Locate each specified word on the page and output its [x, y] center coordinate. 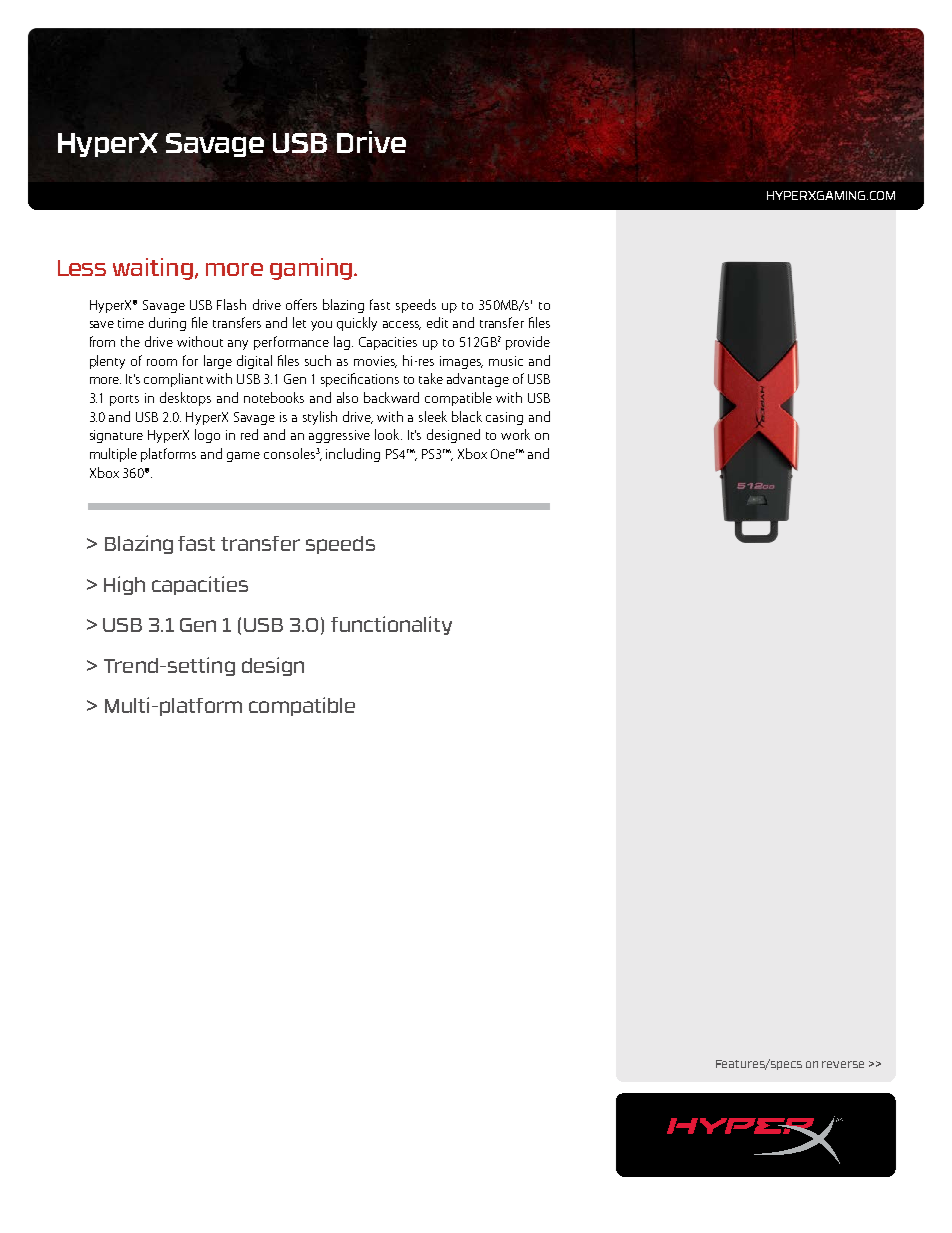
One [504, 454]
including [353, 455]
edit [437, 322]
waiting [153, 269]
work [515, 434]
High [124, 585]
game [243, 457]
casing [504, 418]
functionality [391, 625]
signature [116, 436]
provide [528, 343]
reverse [843, 1064]
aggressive [339, 436]
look [388, 434]
